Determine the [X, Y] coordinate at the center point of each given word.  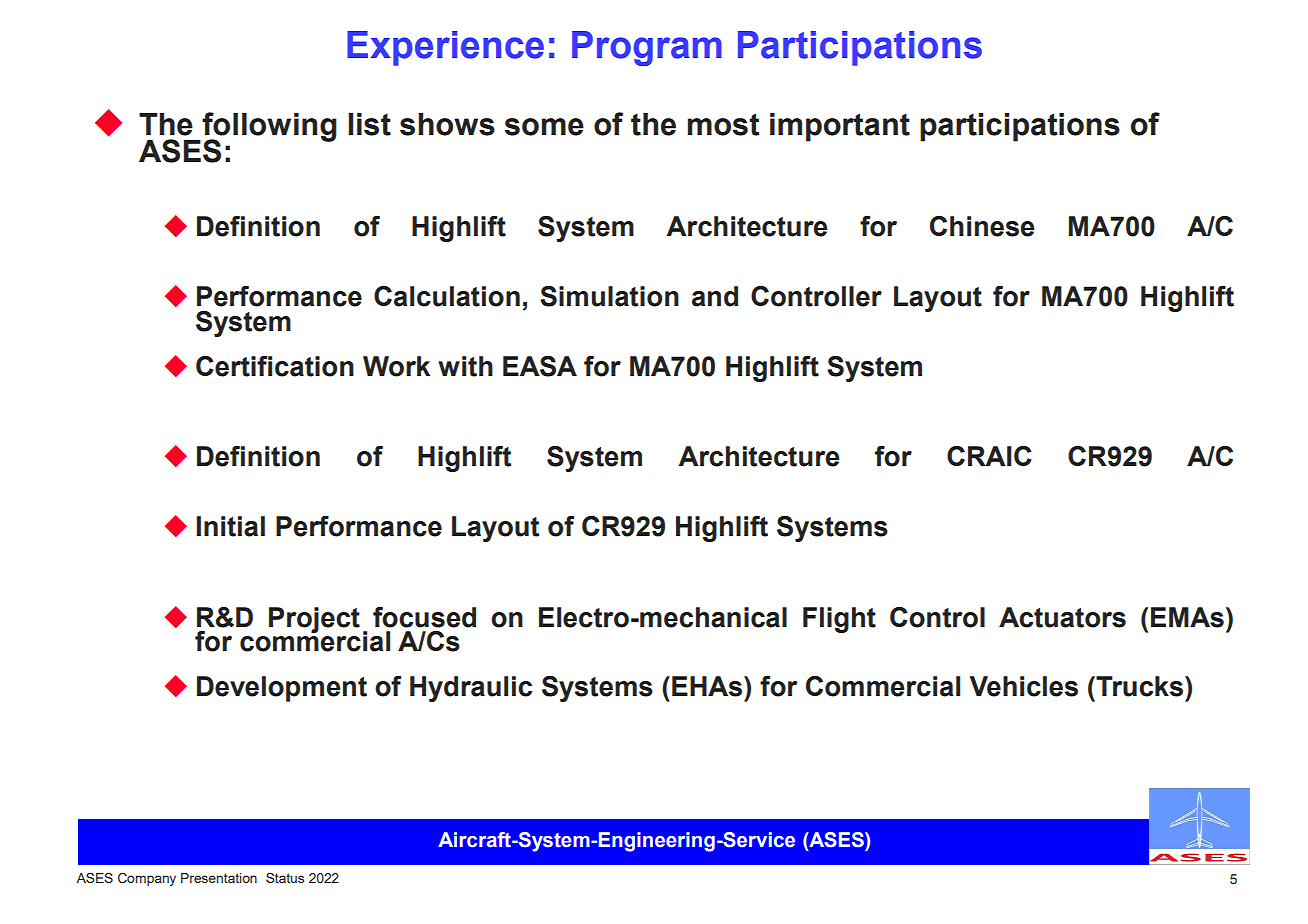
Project [314, 620]
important [840, 127]
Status [285, 878]
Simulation [609, 296]
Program [647, 48]
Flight [839, 620]
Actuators [1062, 617]
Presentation [219, 878]
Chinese [982, 226]
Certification [275, 366]
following [268, 128]
